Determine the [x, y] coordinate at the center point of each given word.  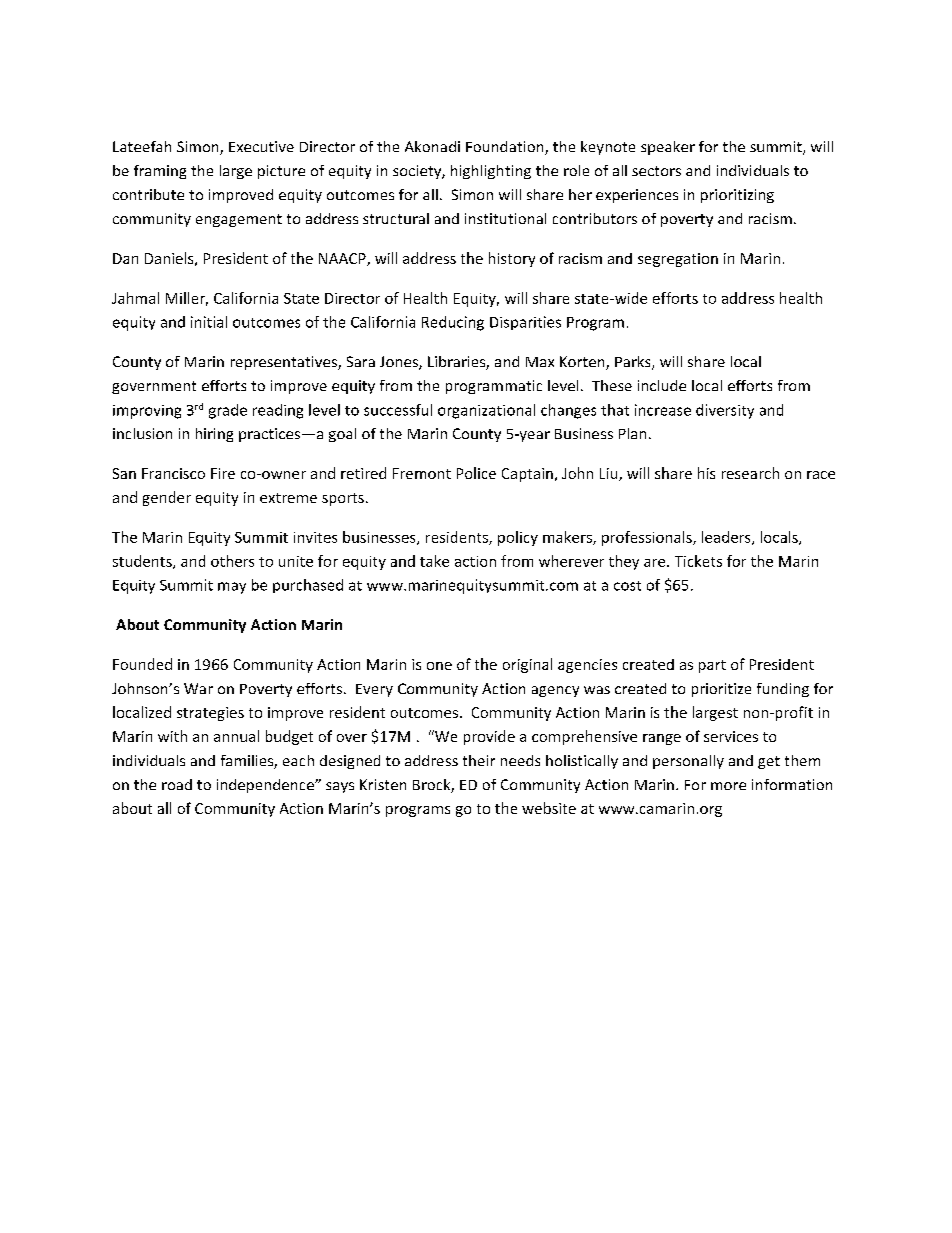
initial [209, 322]
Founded [142, 664]
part [712, 666]
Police [476, 473]
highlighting [491, 172]
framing [160, 172]
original [527, 665]
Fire [223, 473]
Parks [634, 363]
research [750, 473]
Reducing [453, 323]
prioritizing [737, 196]
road [177, 784]
